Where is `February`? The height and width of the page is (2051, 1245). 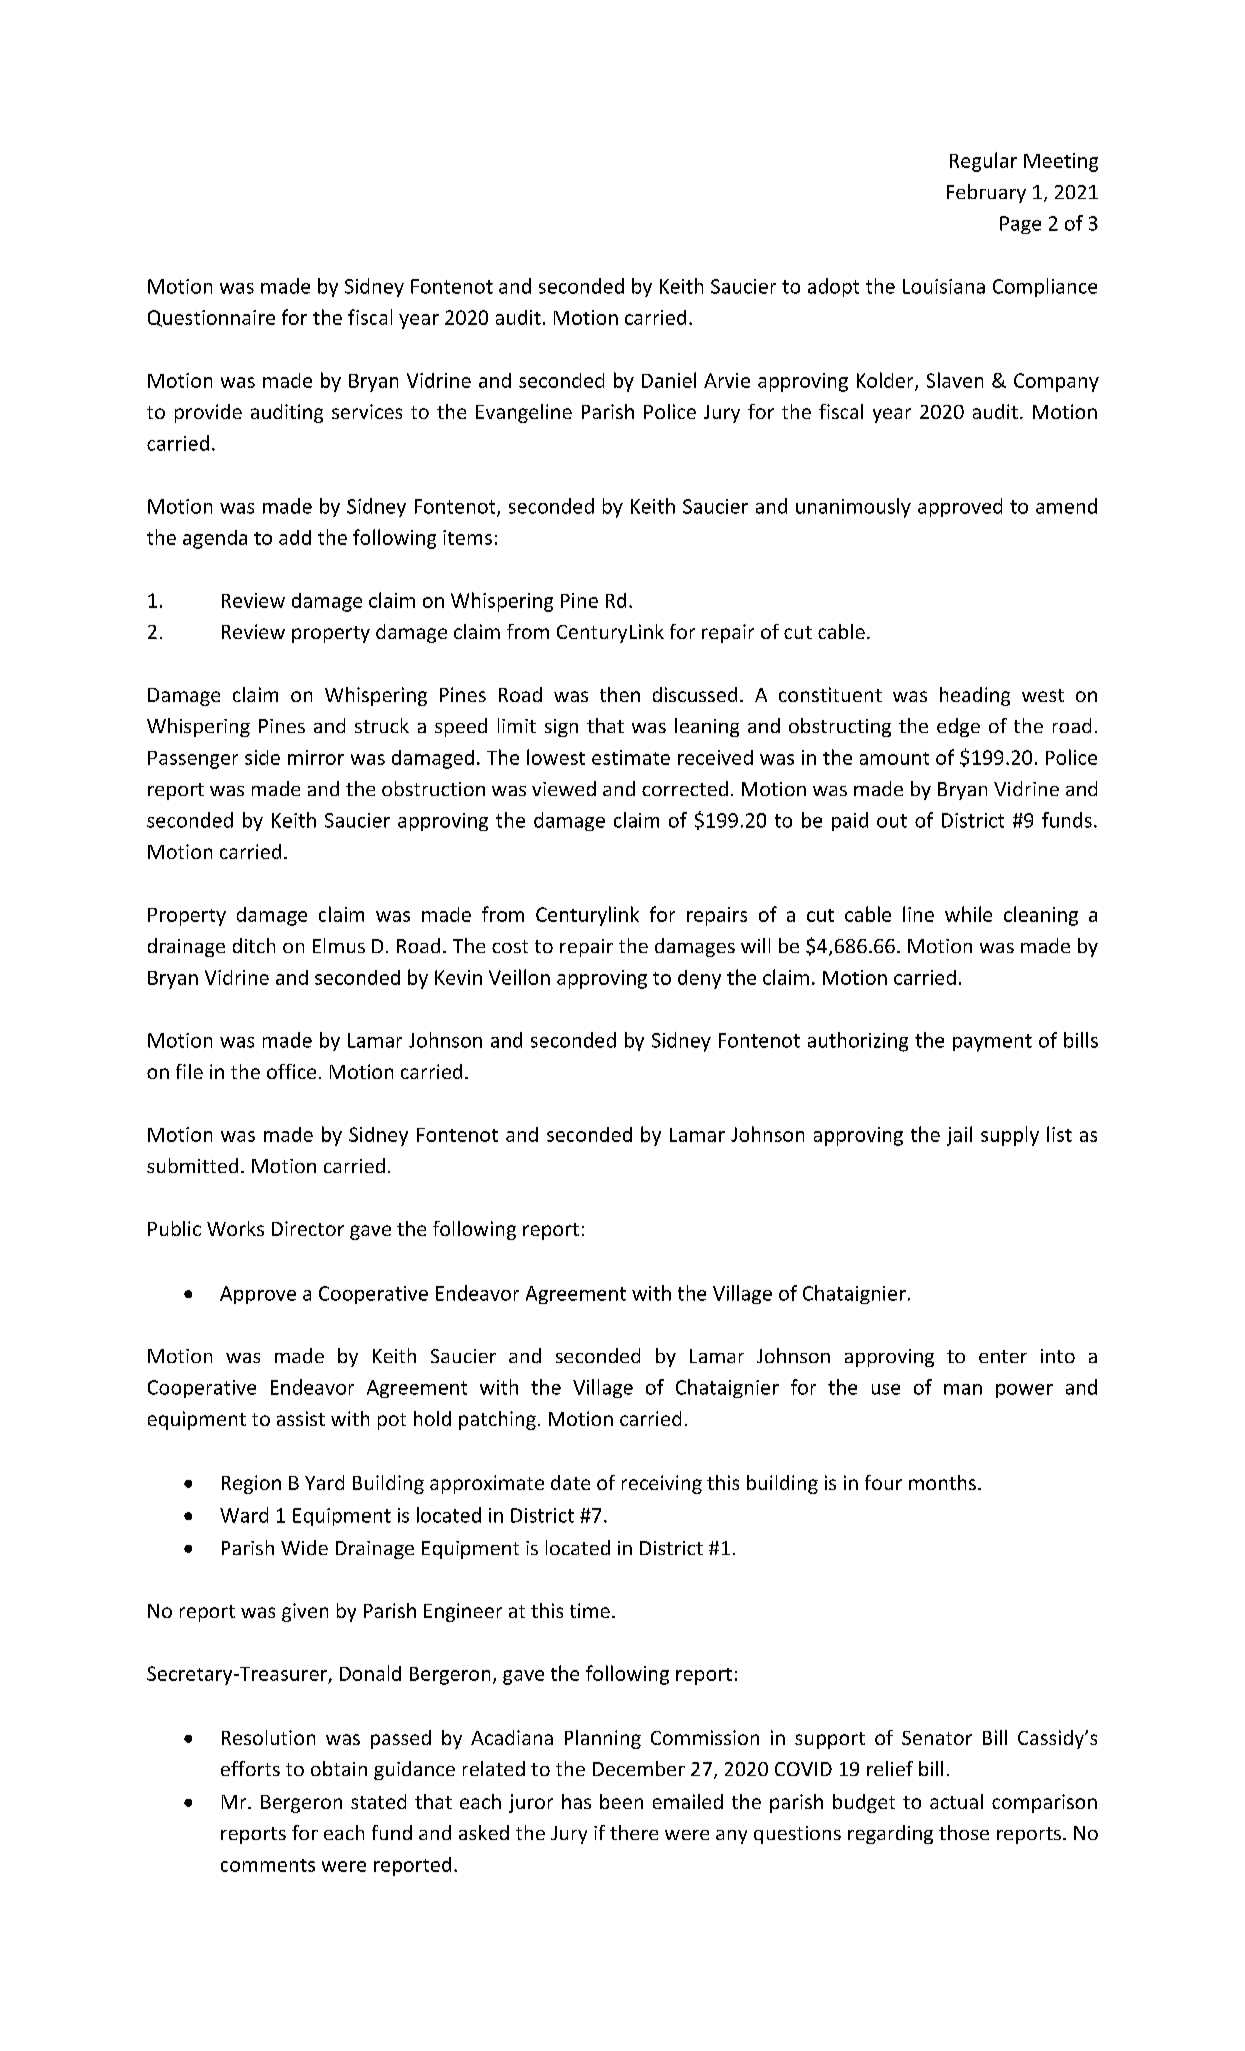
February is located at coordinates (986, 193).
